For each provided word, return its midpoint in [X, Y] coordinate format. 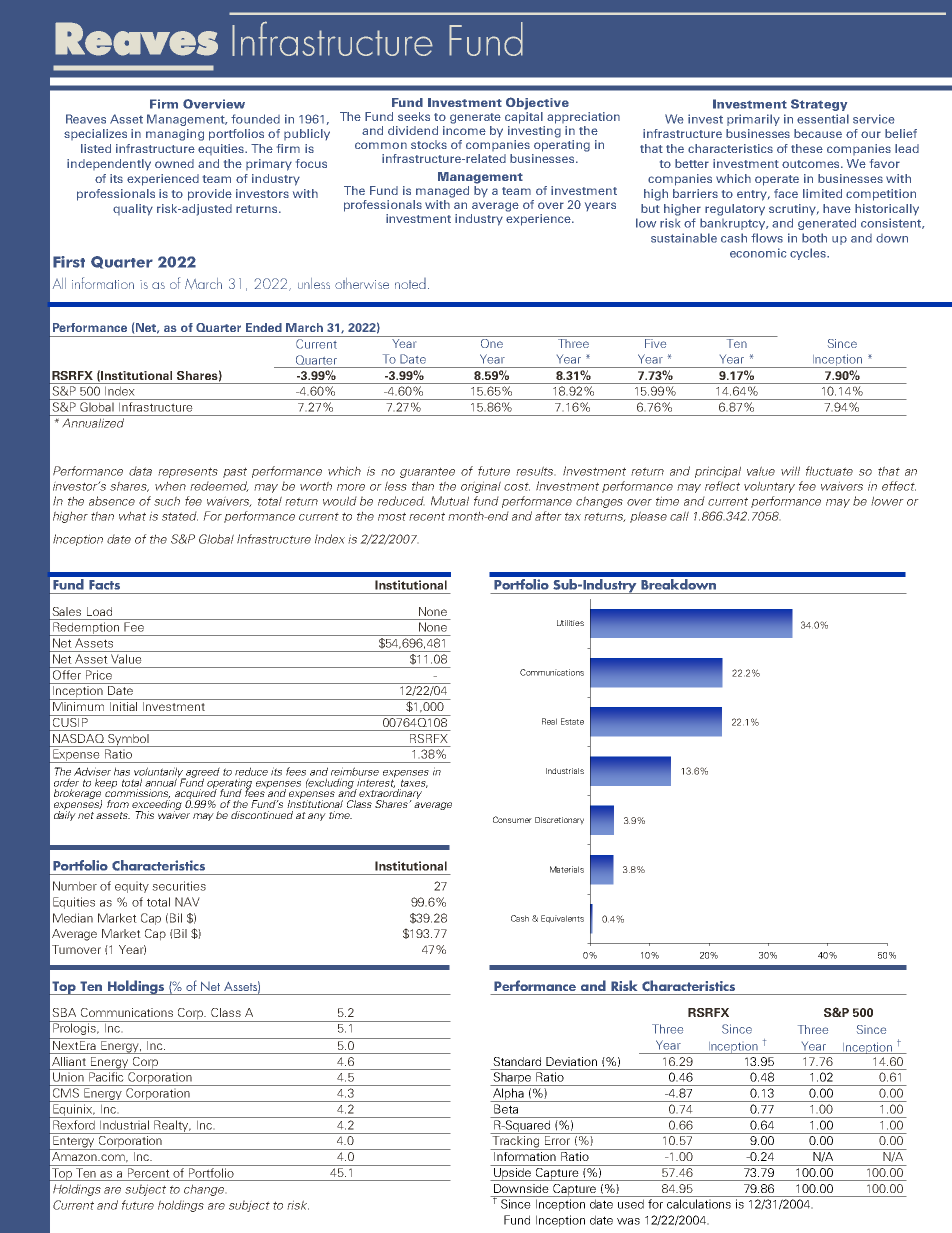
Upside [513, 1173]
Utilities [570, 623]
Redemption [86, 629]
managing [175, 135]
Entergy [74, 1143]
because [818, 133]
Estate [572, 721]
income [464, 130]
